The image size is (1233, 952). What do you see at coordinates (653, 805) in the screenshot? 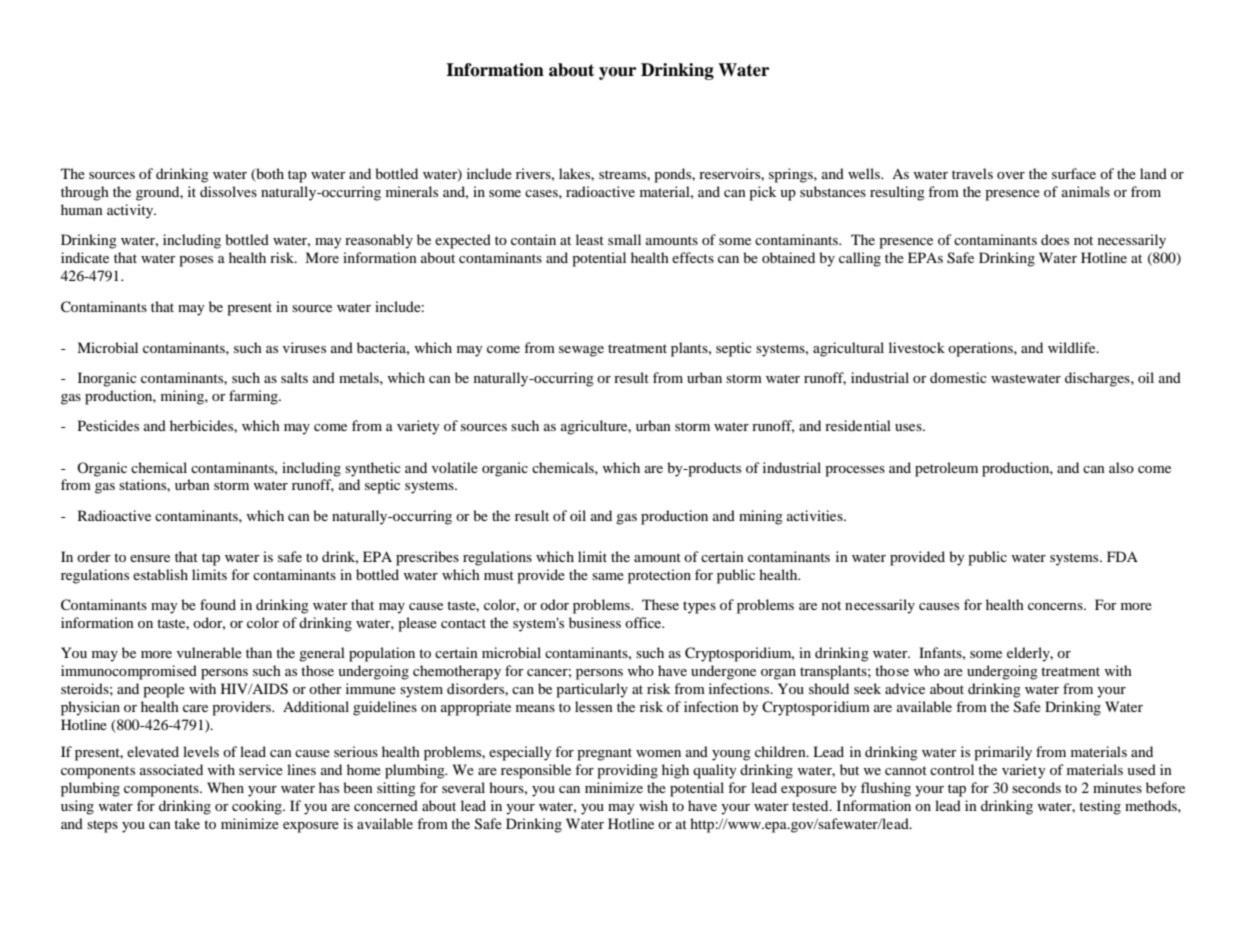
I see `wish` at bounding box center [653, 805].
